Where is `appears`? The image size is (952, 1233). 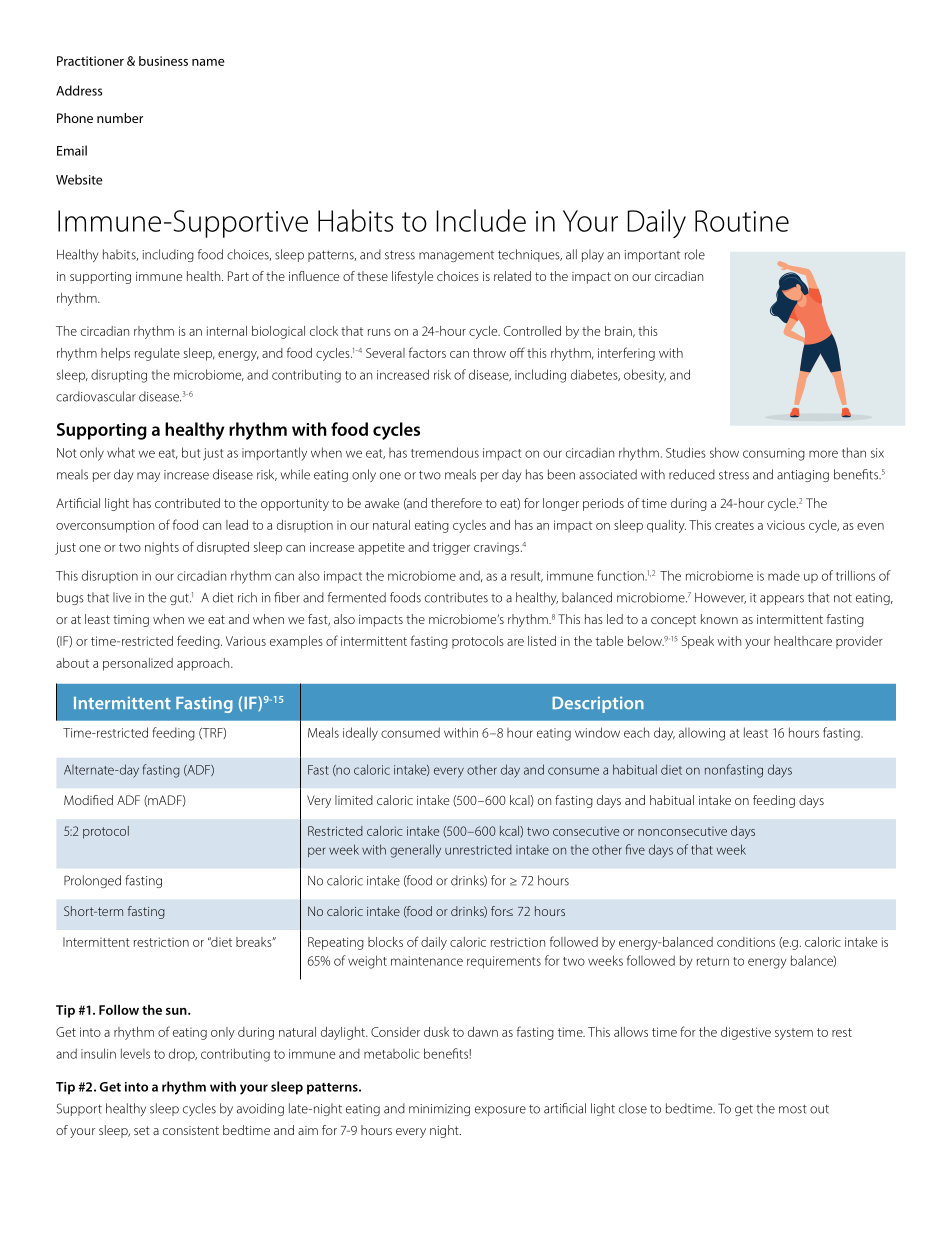 appears is located at coordinates (782, 600).
